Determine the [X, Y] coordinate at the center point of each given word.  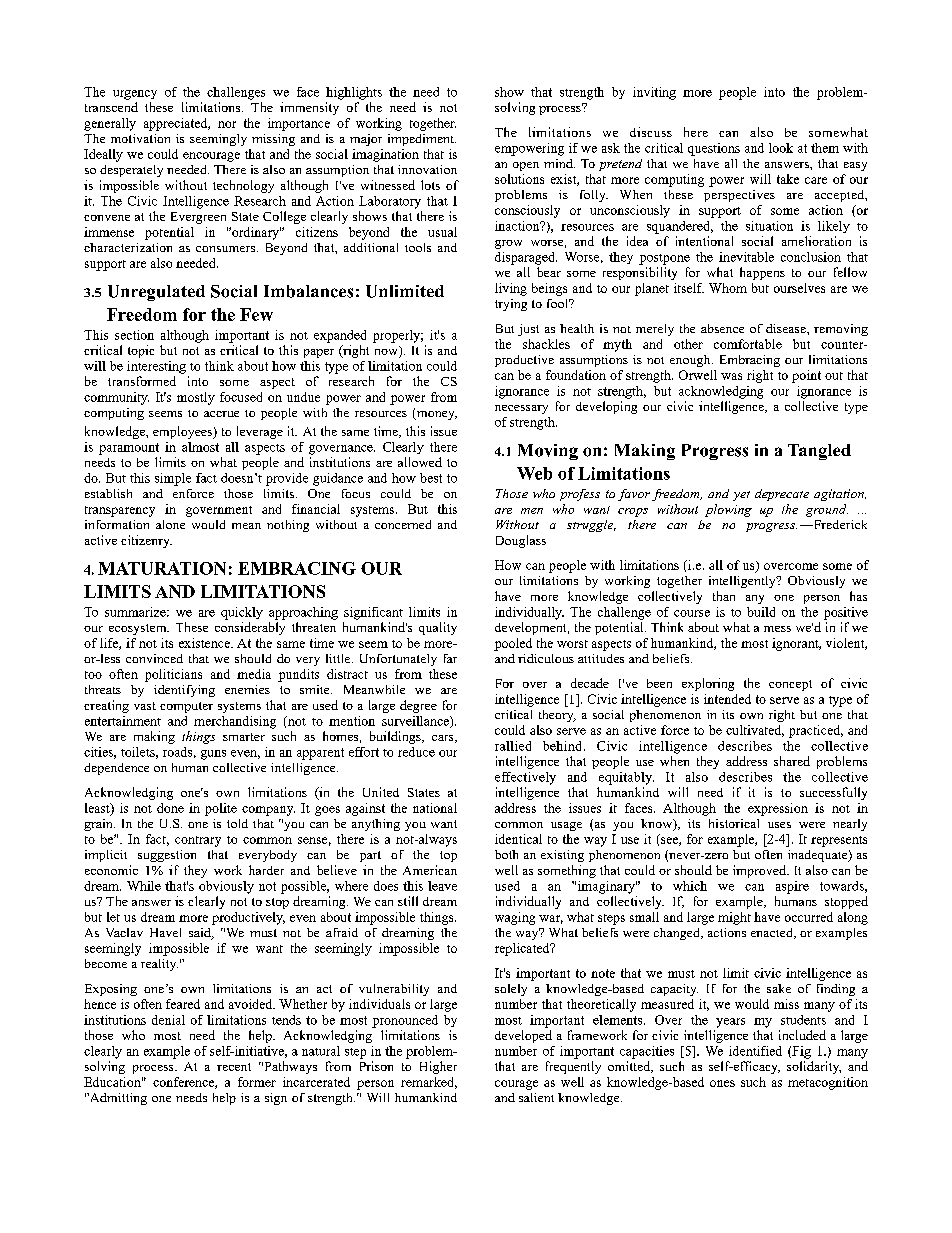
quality [438, 628]
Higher [438, 1067]
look [781, 148]
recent [234, 1067]
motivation [140, 138]
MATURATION [162, 568]
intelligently [743, 582]
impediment [422, 140]
